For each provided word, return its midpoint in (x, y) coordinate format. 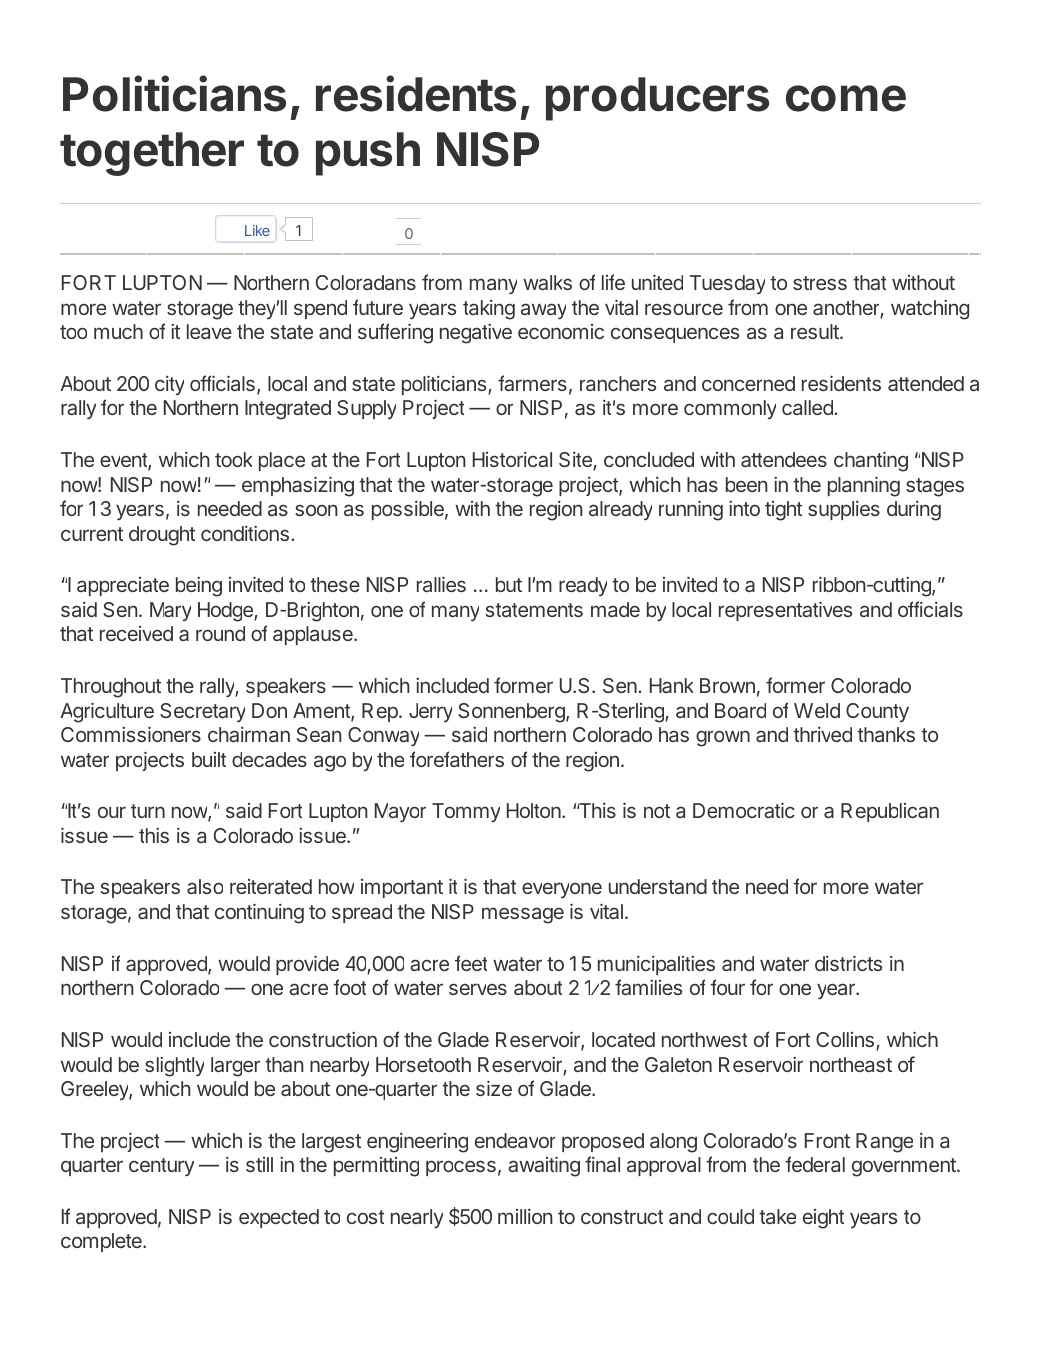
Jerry (430, 712)
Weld (817, 710)
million (525, 1216)
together (152, 154)
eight (823, 1219)
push (368, 154)
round (220, 633)
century (161, 1167)
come (846, 98)
